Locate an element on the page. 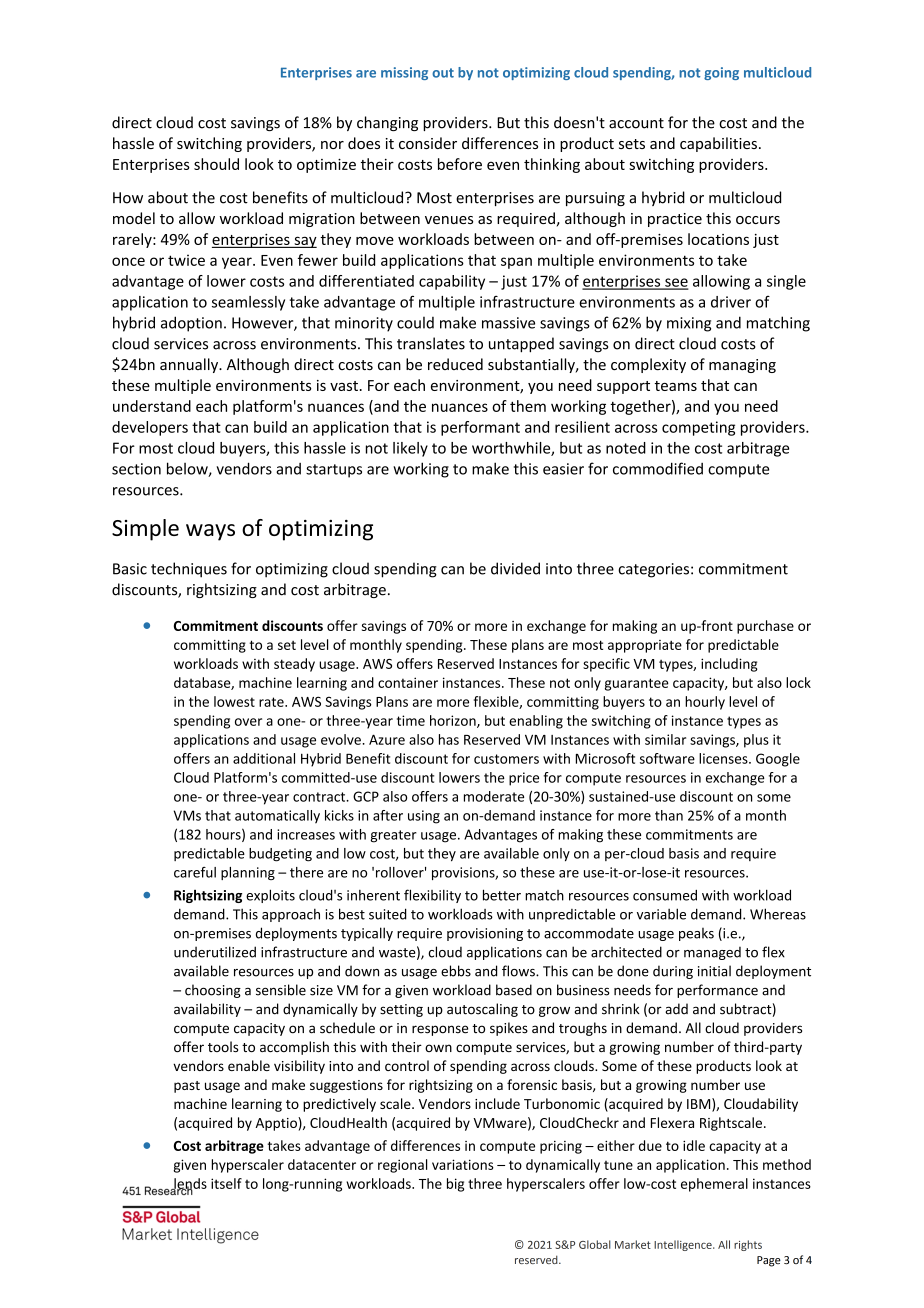  commodified is located at coordinates (658, 468).
